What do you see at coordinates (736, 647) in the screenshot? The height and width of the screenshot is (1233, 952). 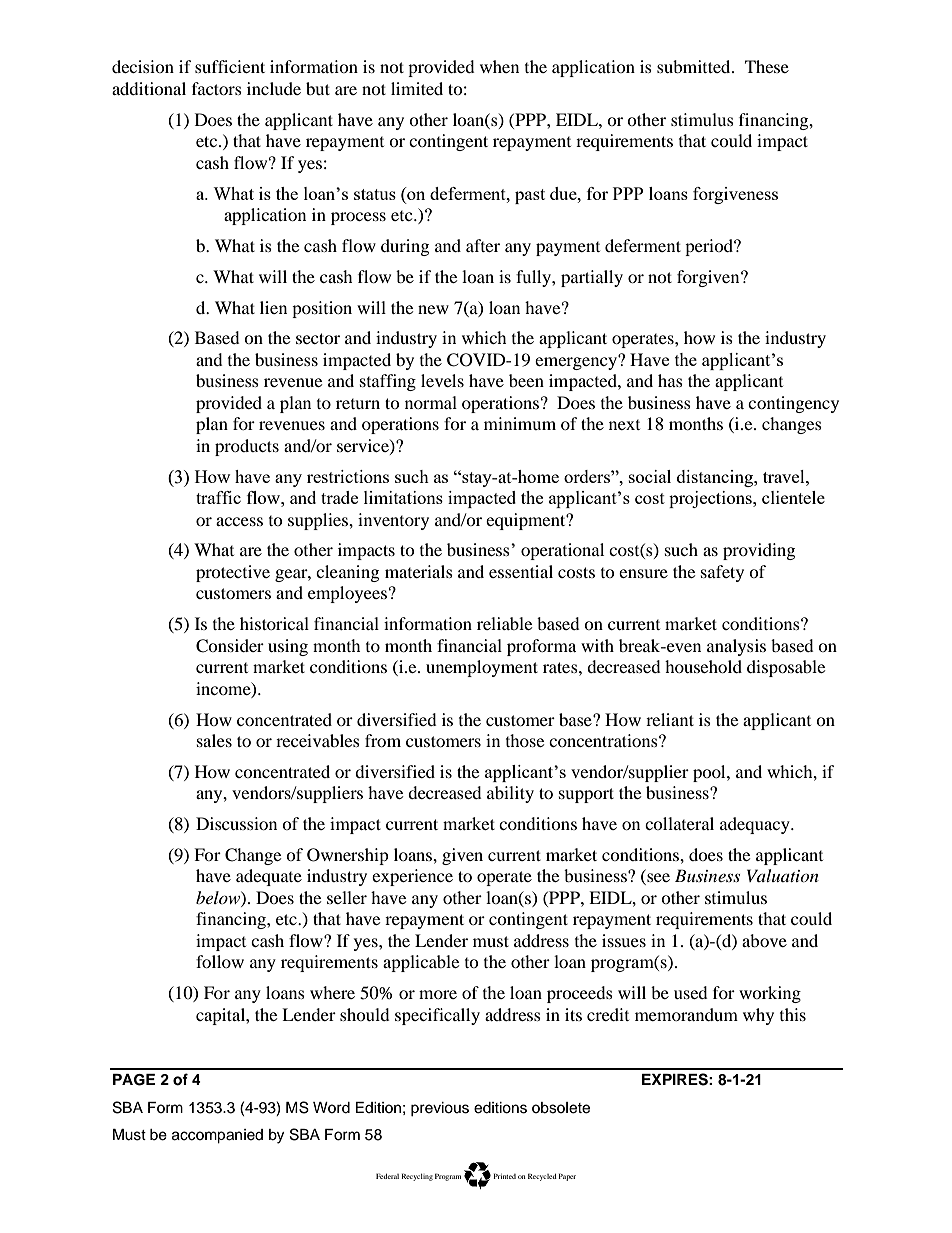 I see `analysis` at bounding box center [736, 647].
